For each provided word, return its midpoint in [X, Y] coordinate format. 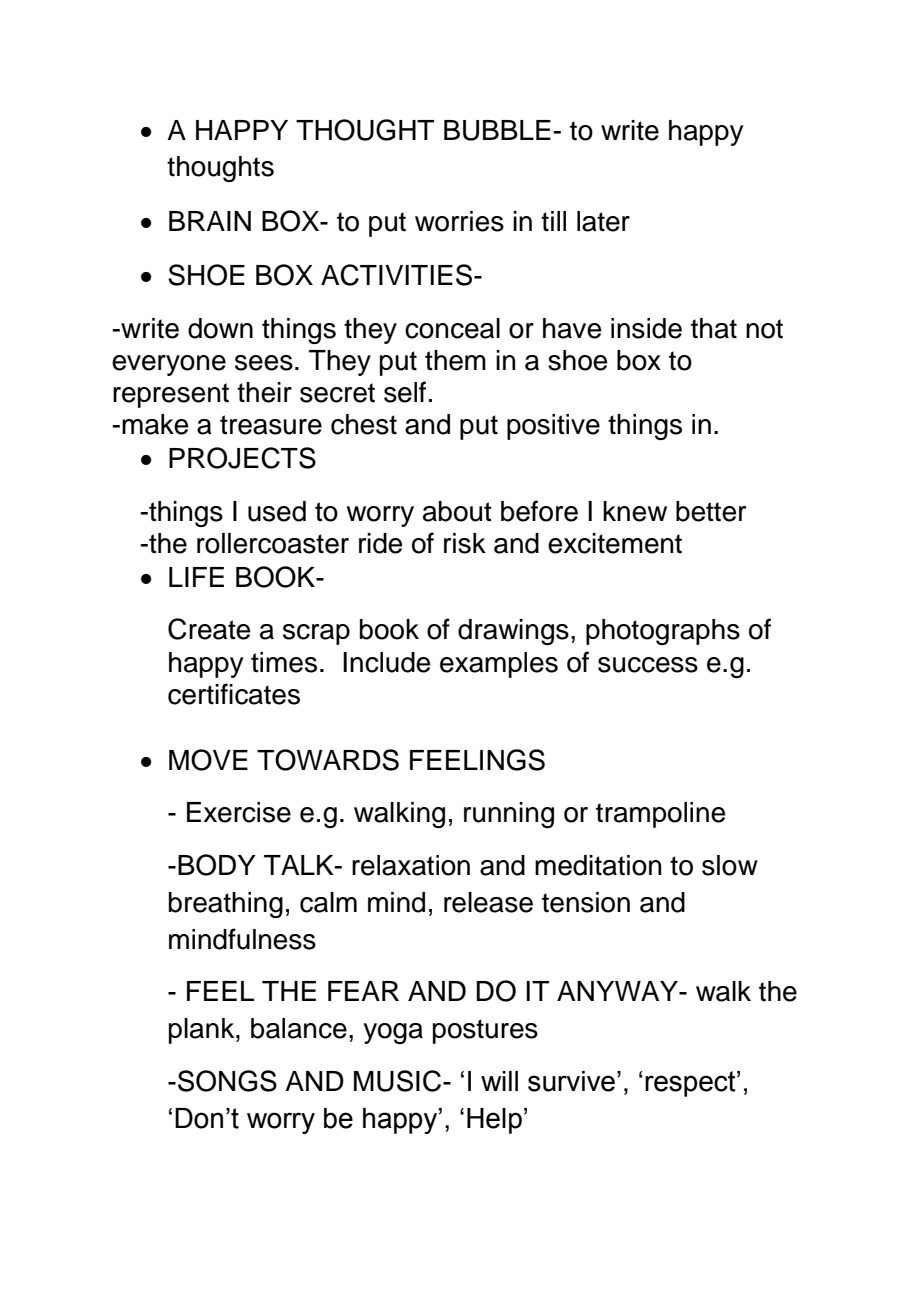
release [488, 902]
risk [465, 543]
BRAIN [210, 221]
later [603, 221]
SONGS [227, 1081]
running [509, 815]
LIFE [196, 577]
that [714, 328]
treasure [271, 425]
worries [459, 221]
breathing [226, 905]
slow [730, 865]
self [405, 392]
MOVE [208, 760]
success [648, 665]
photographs [663, 632]
